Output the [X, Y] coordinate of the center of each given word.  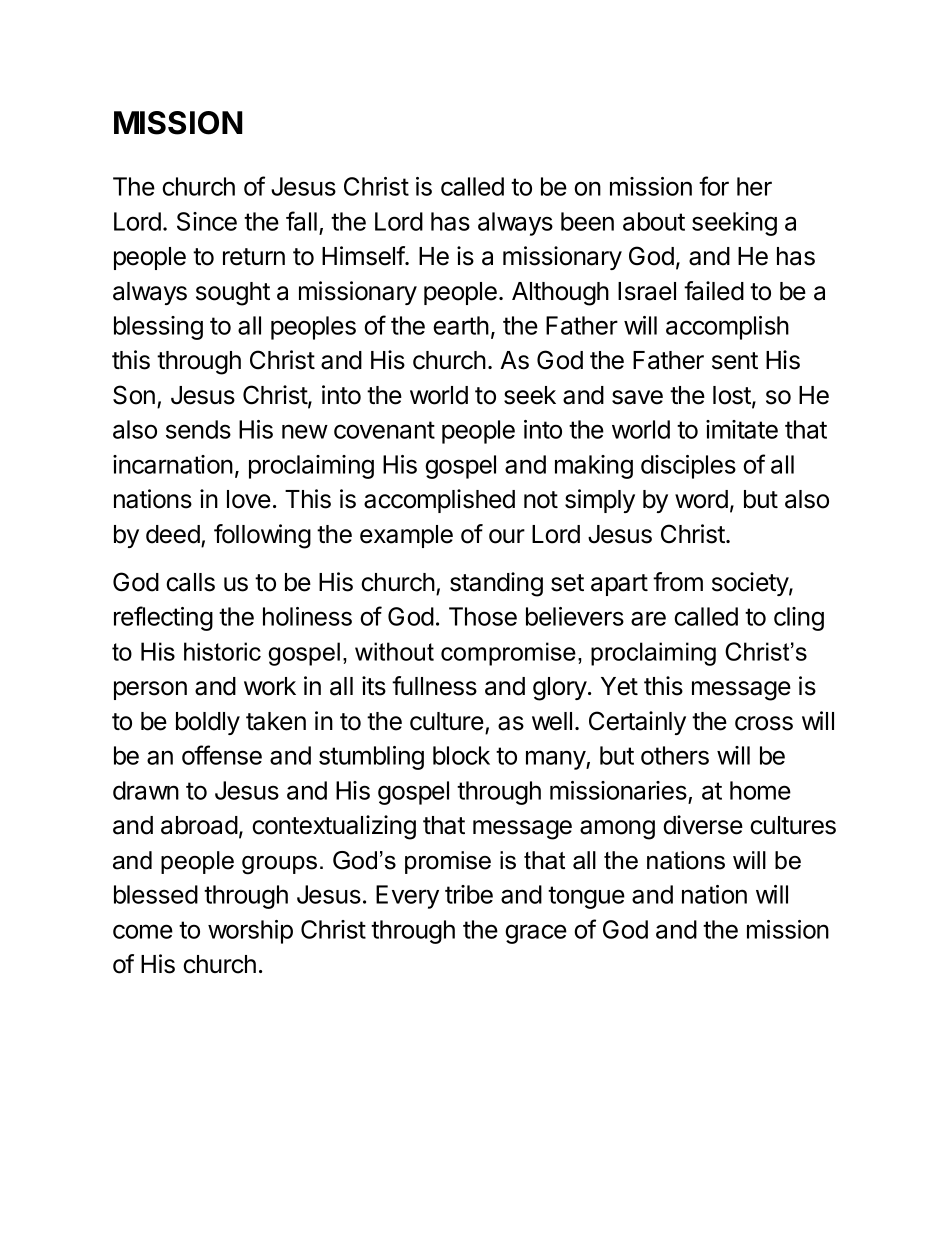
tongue [586, 897]
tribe [469, 894]
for [714, 186]
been [587, 221]
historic [222, 651]
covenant [384, 430]
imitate [742, 429]
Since [207, 221]
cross [764, 723]
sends [198, 429]
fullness [434, 686]
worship [250, 932]
